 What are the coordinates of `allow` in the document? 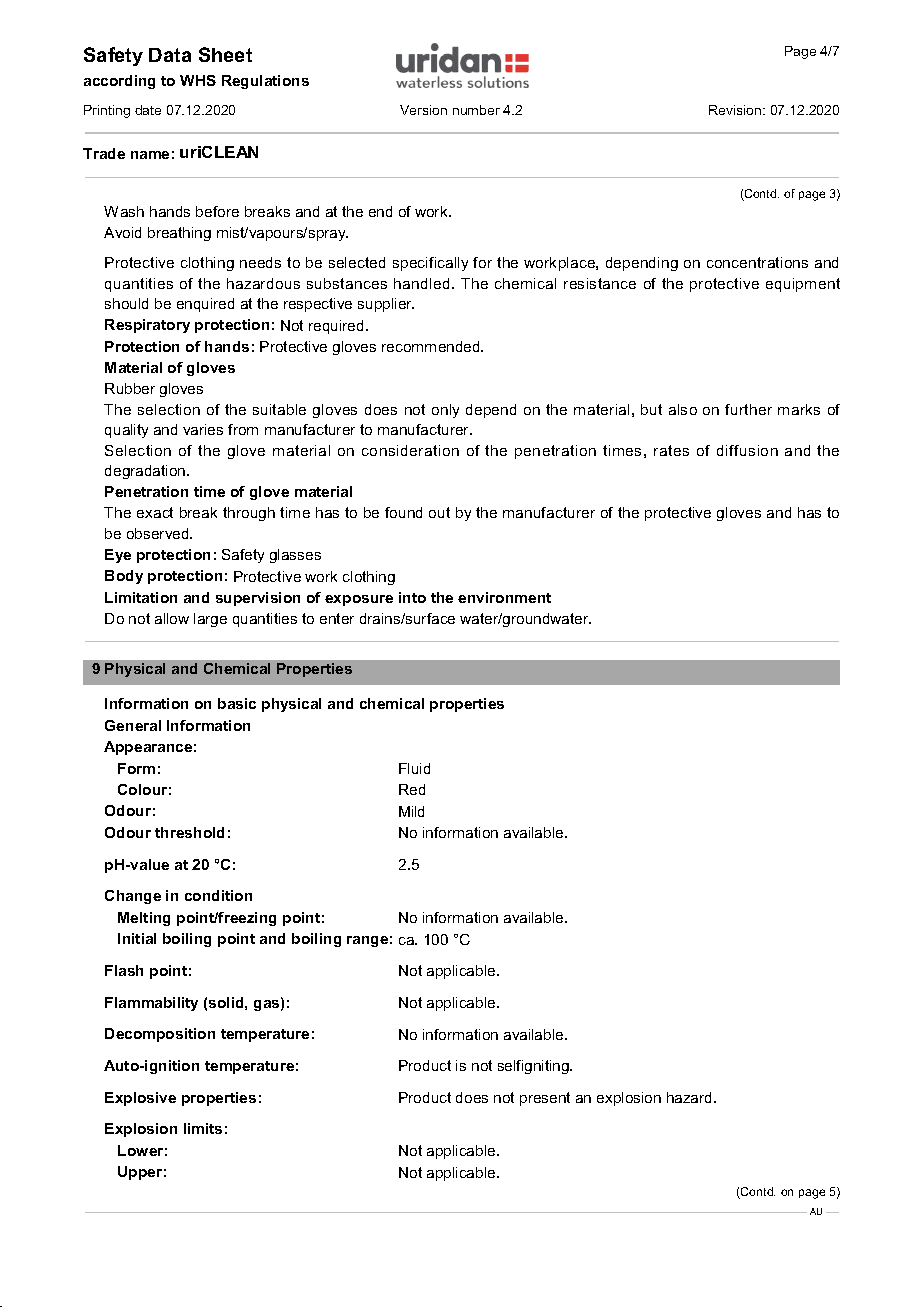 It's located at (172, 618).
